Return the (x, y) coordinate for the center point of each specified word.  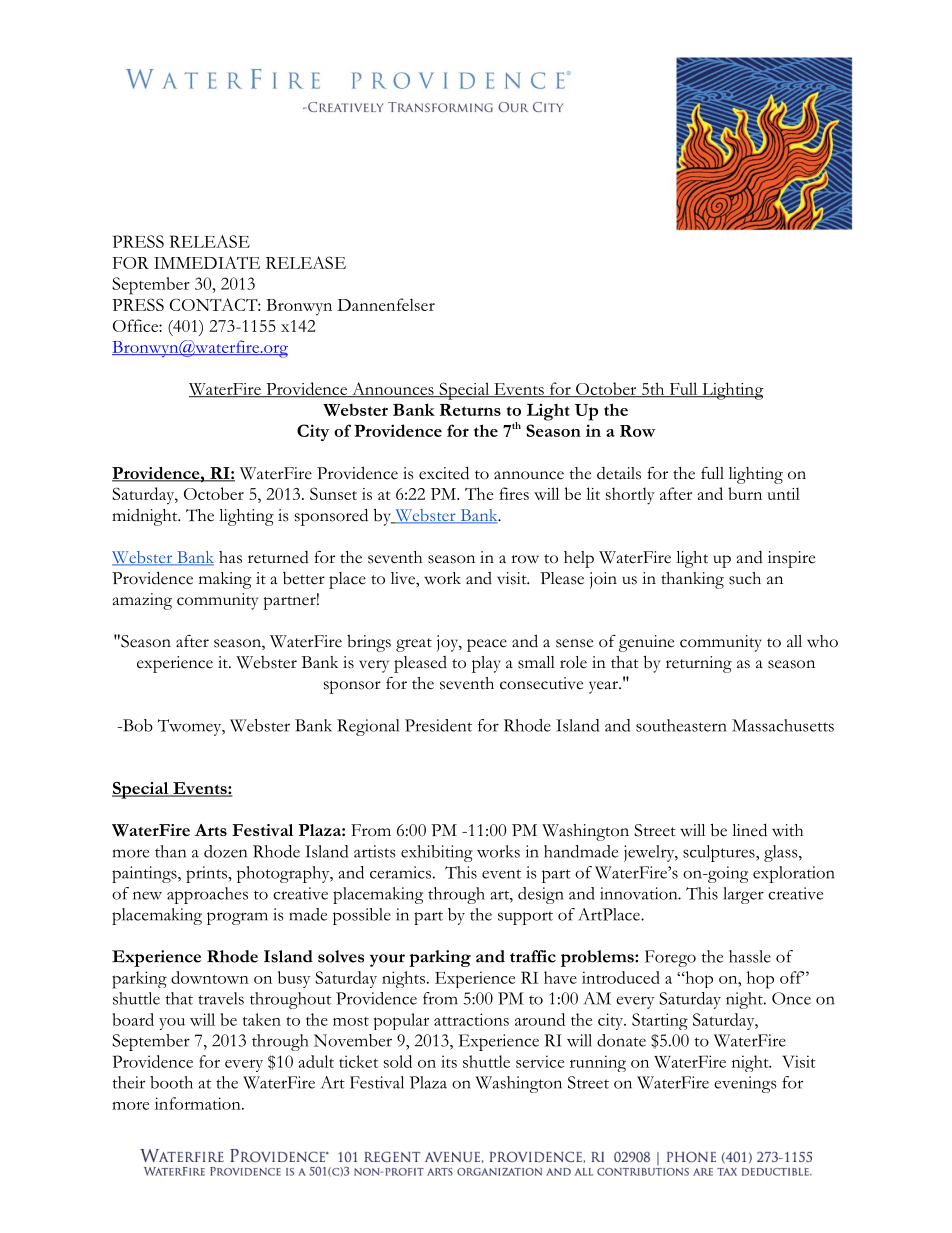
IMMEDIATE (207, 262)
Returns (470, 410)
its (449, 1061)
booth (171, 1082)
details (619, 473)
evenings (745, 1084)
